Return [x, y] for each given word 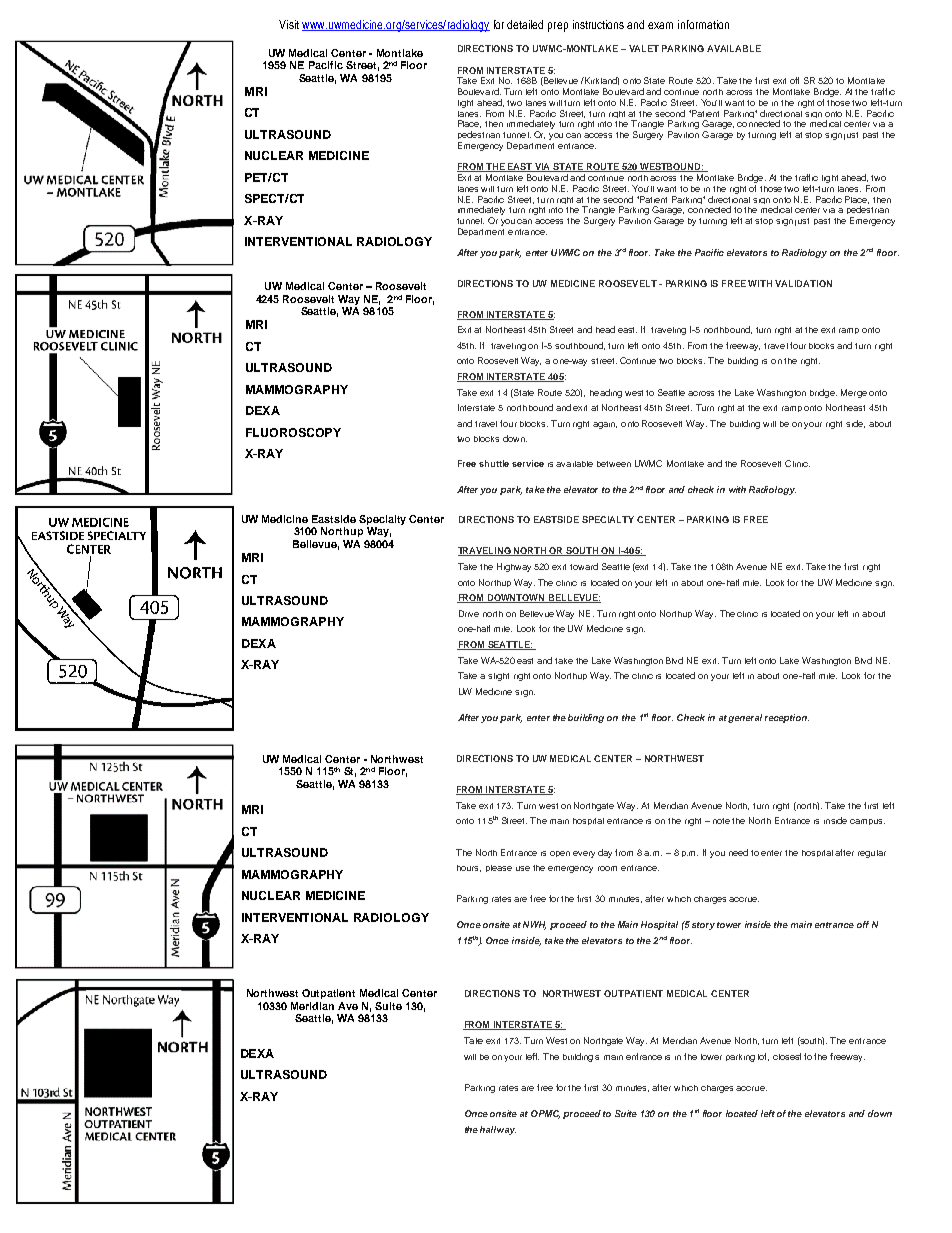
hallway [498, 1130]
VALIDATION [803, 283]
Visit [289, 24]
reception [787, 718]
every [584, 854]
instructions [598, 24]
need [738, 852]
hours [469, 868]
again [605, 425]
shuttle [494, 463]
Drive [469, 613]
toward [584, 566]
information [703, 24]
